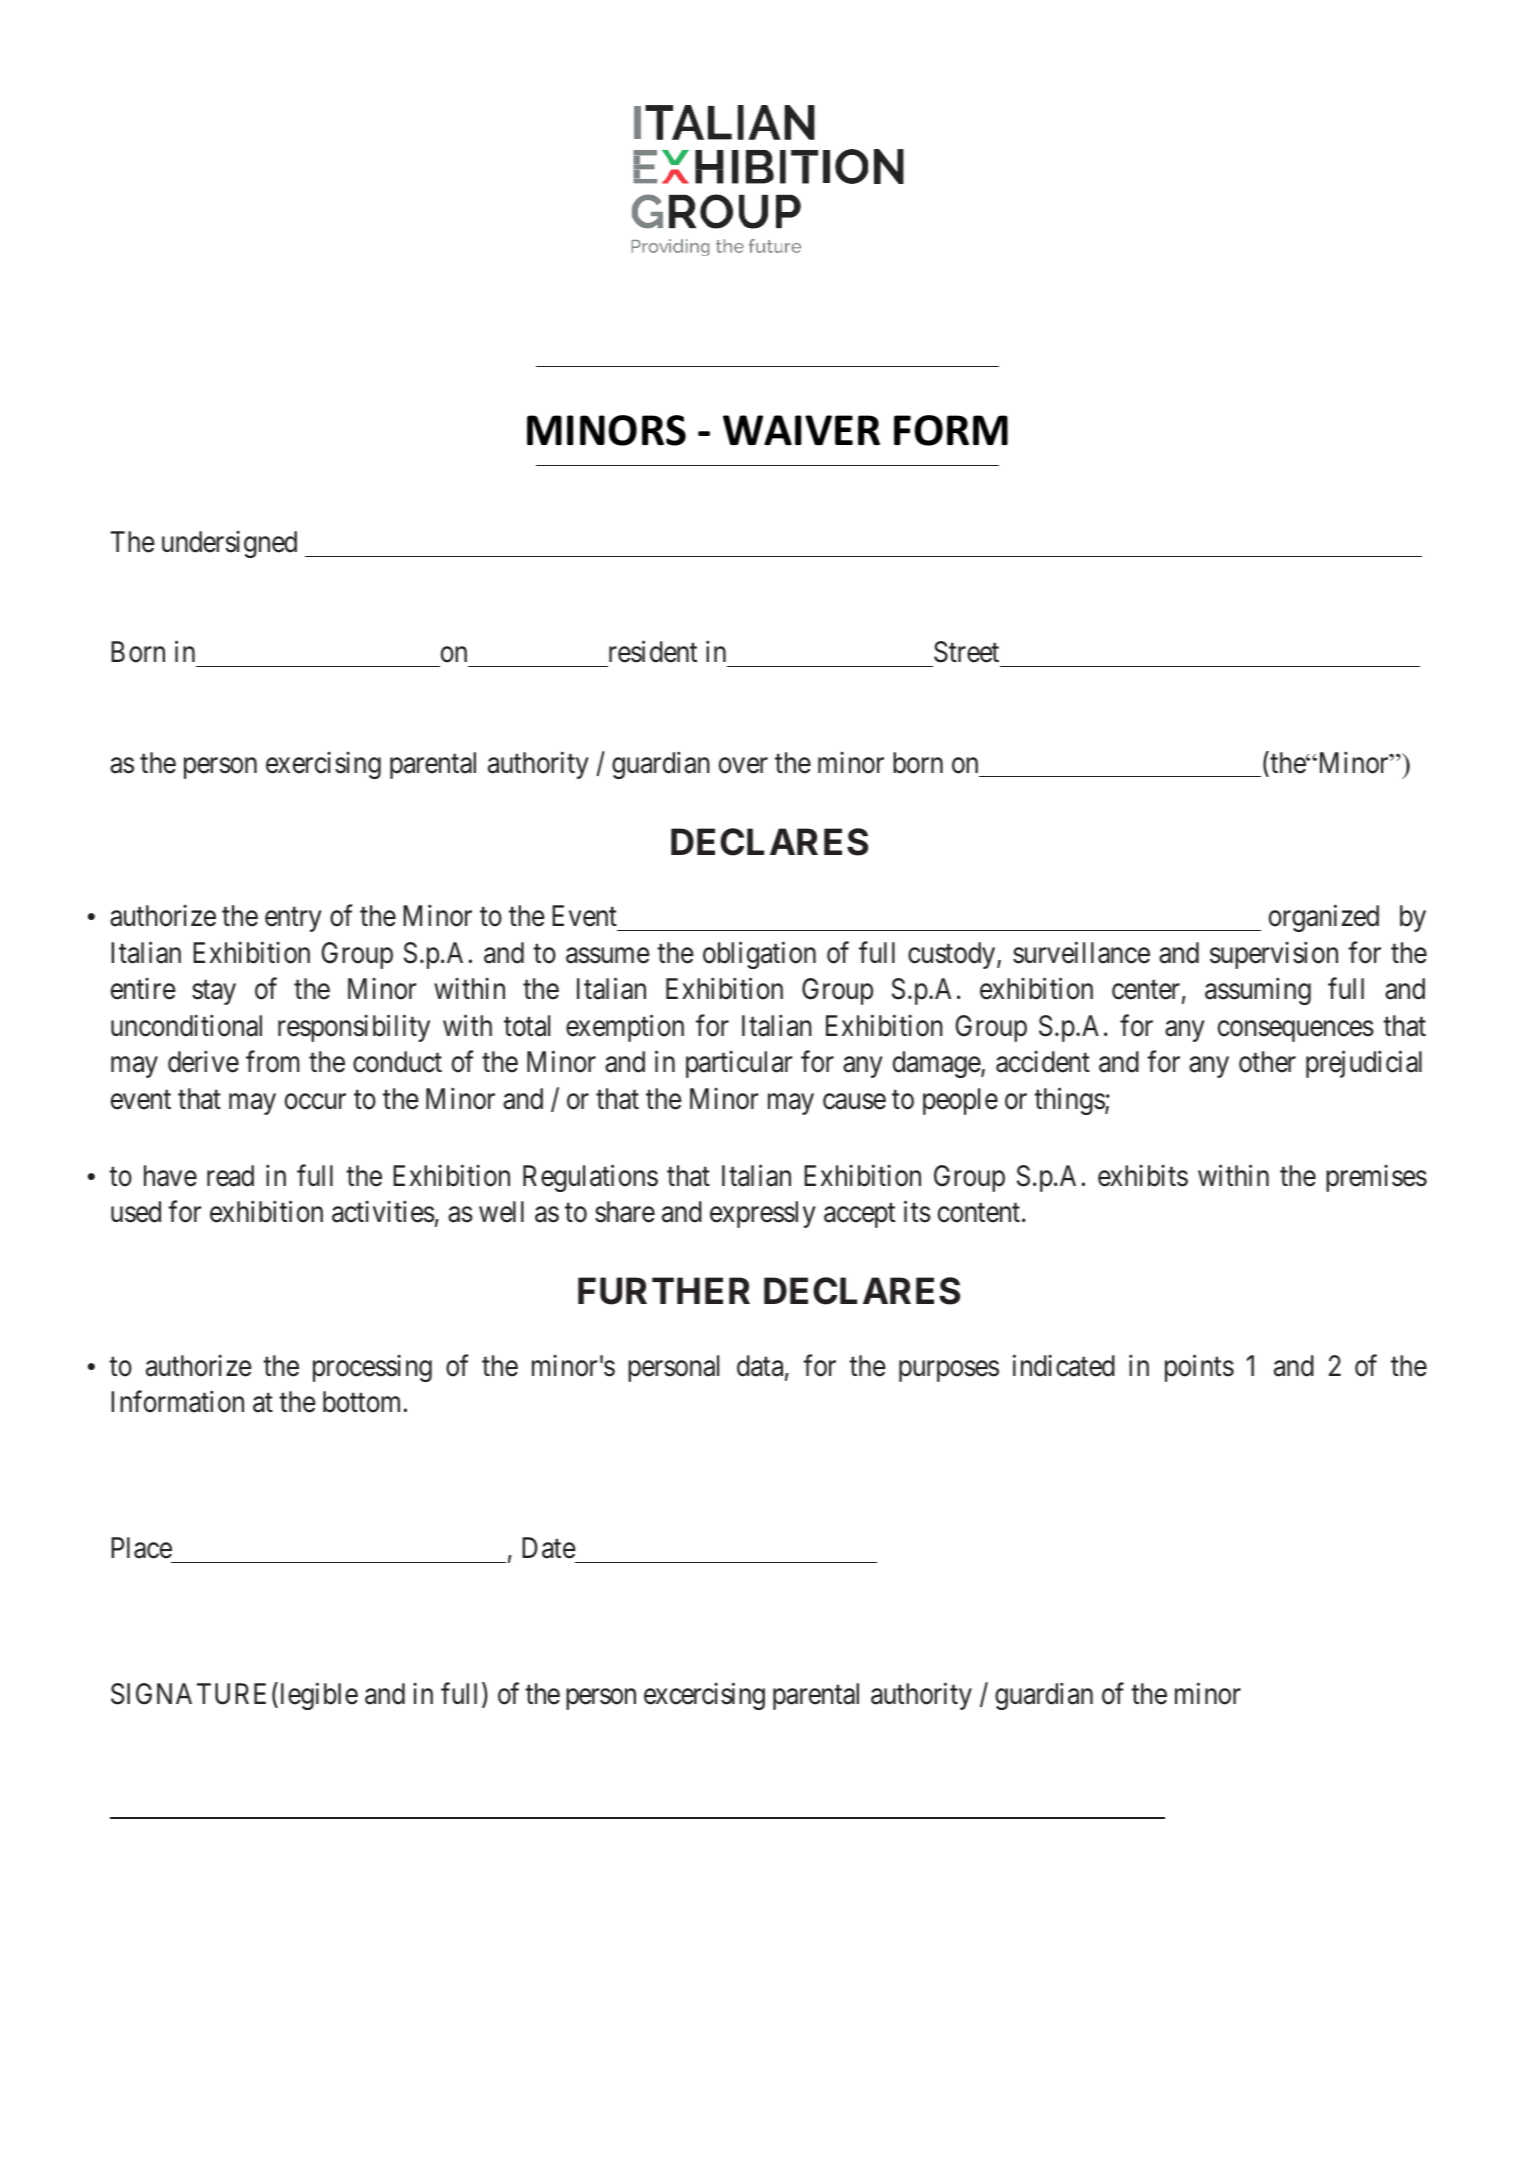  Describe the element at coordinates (229, 544) in the screenshot. I see `undersigned` at that location.
